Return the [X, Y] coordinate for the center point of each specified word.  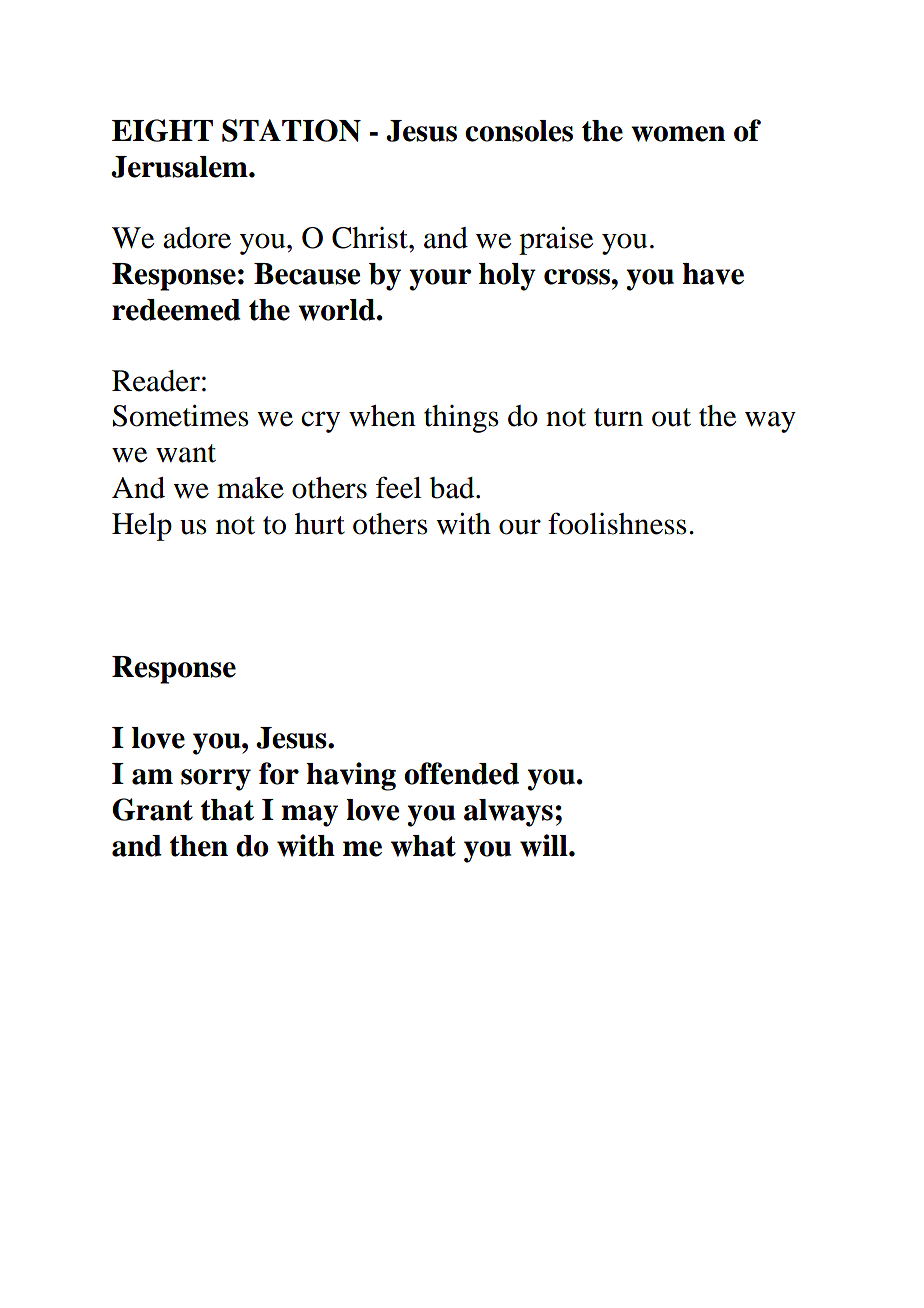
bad [453, 488]
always [508, 813]
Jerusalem [180, 167]
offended [461, 773]
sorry [216, 780]
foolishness [617, 523]
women [678, 134]
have [713, 274]
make [250, 488]
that [227, 810]
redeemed [176, 310]
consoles [519, 131]
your [440, 280]
